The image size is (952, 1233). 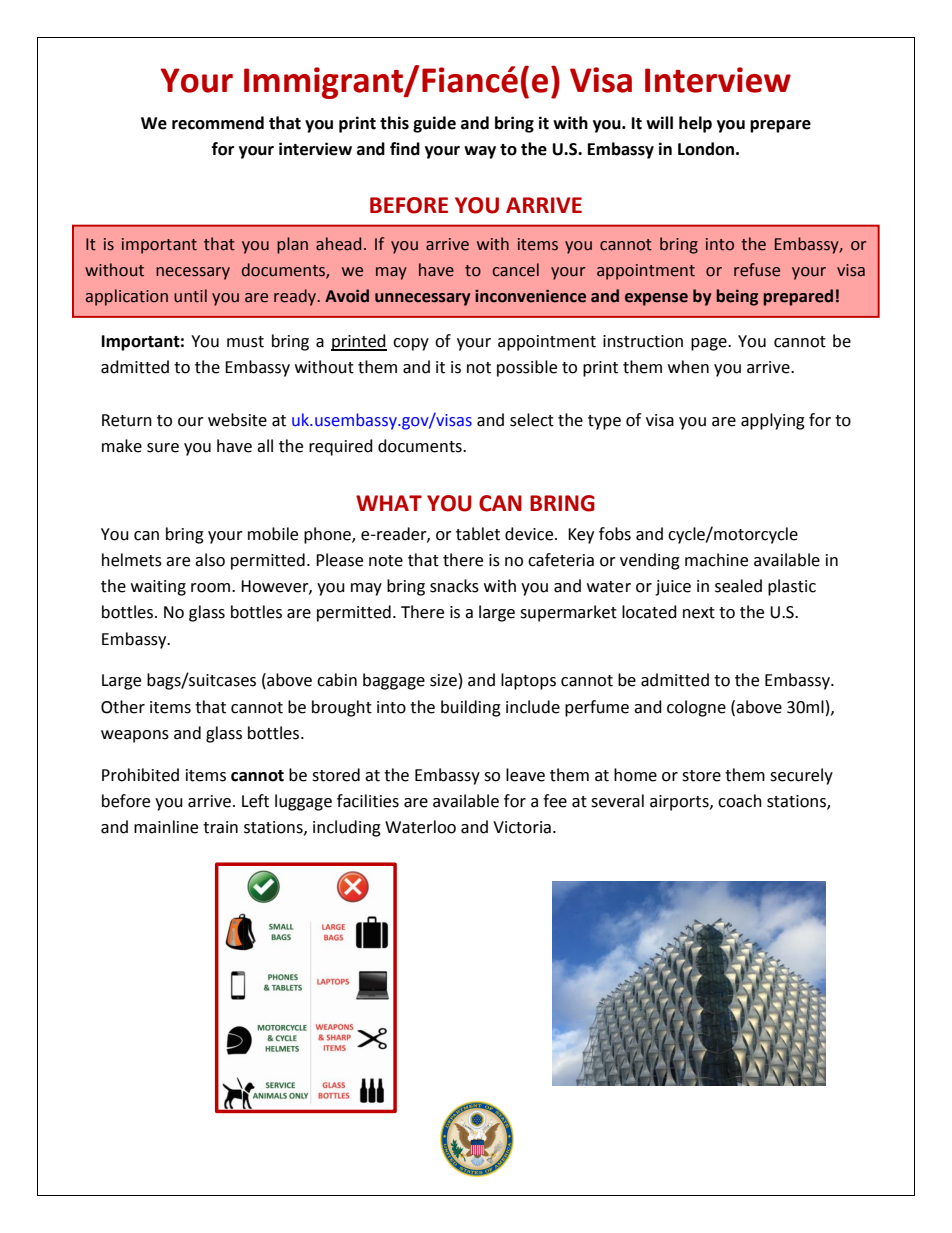 What do you see at coordinates (190, 296) in the image?
I see `until` at bounding box center [190, 296].
